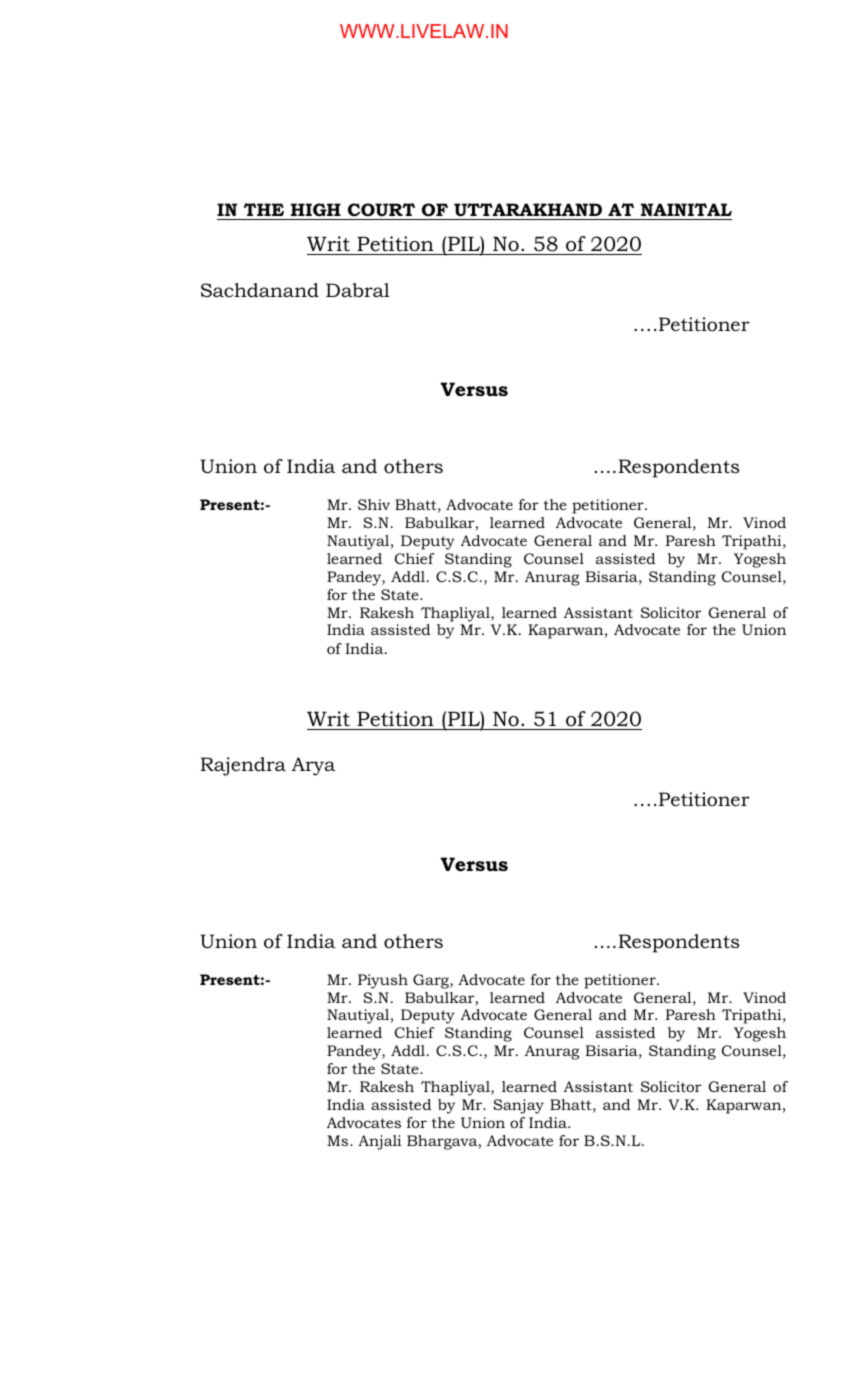 The height and width of the screenshot is (1400, 849). I want to click on Piyush, so click(383, 981).
